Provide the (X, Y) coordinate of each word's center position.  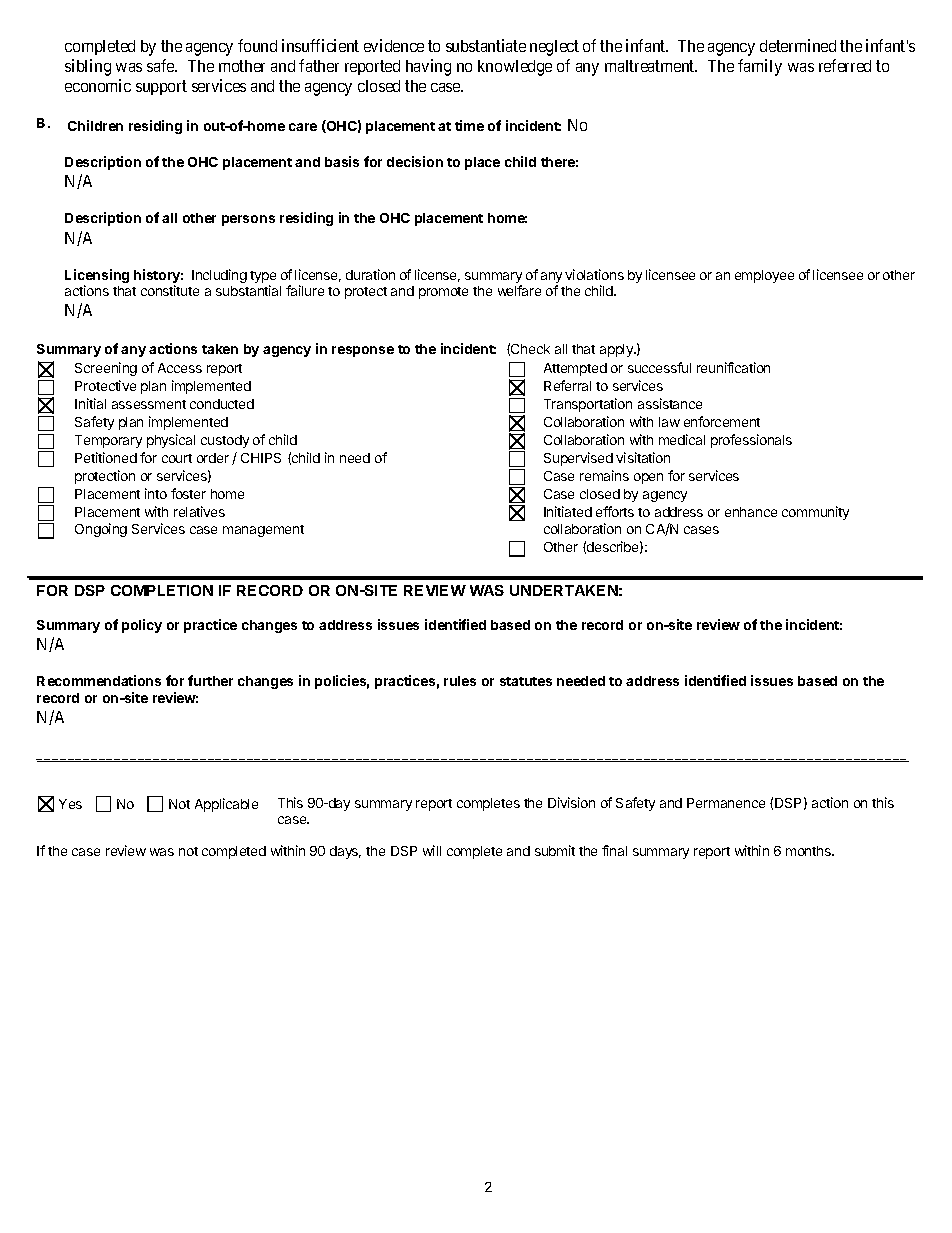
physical (171, 441)
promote (443, 293)
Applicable (226, 805)
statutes (526, 681)
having (428, 67)
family (760, 67)
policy (142, 626)
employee (764, 276)
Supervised (578, 459)
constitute (170, 290)
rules (460, 681)
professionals (751, 441)
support (161, 87)
